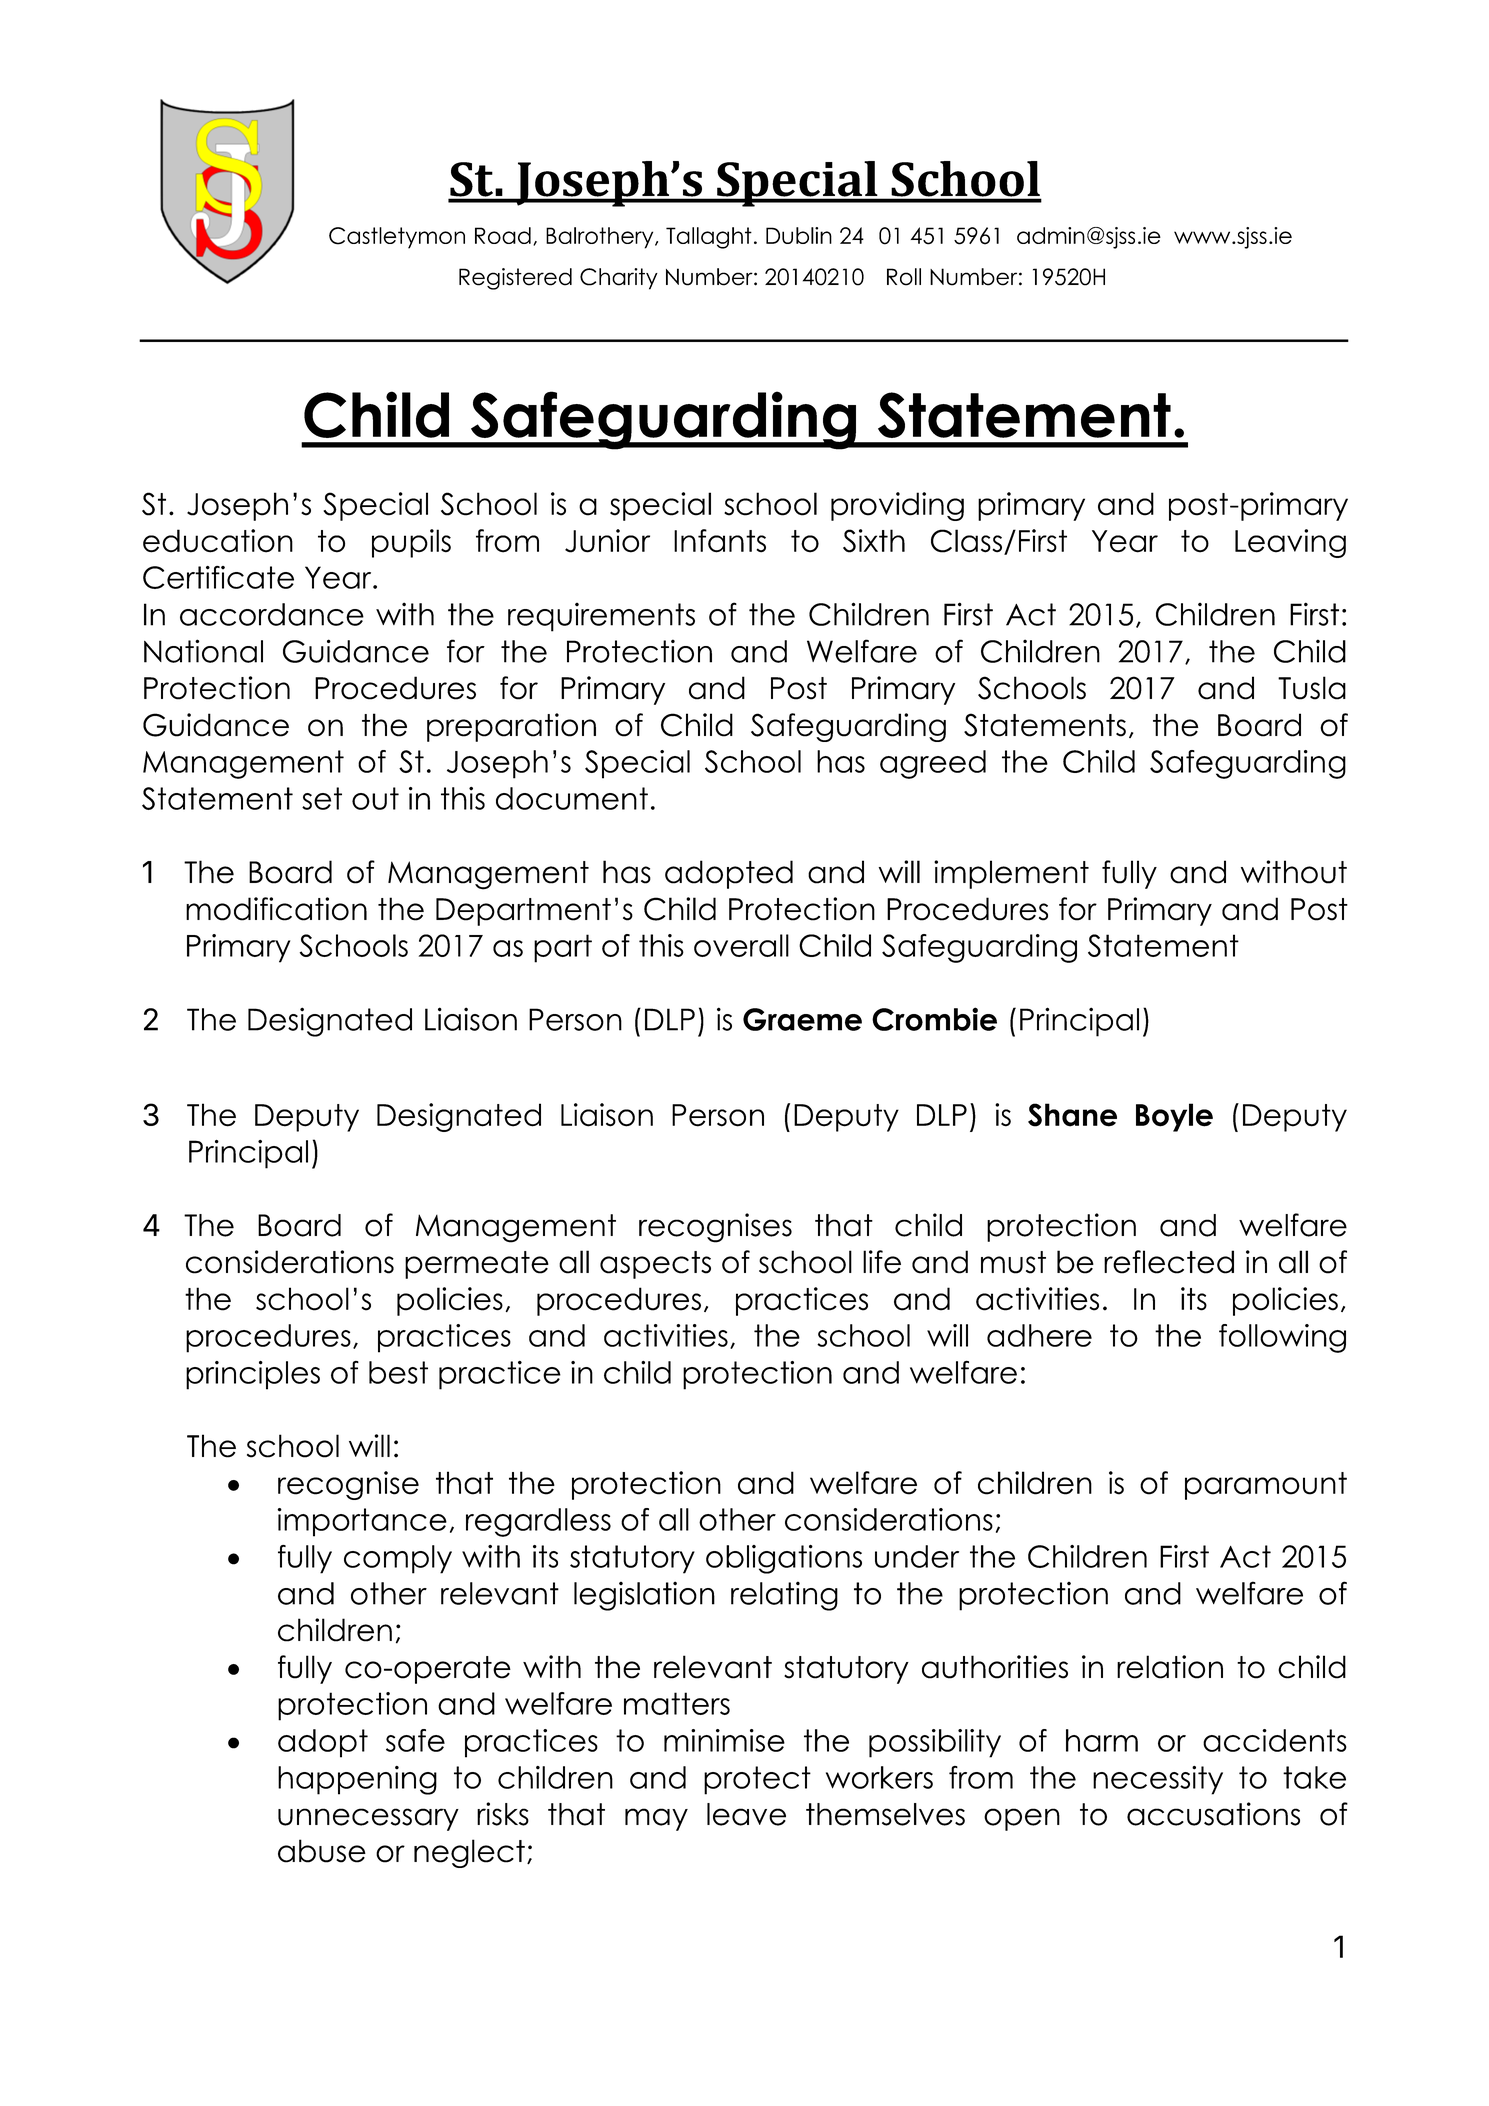  I want to click on reflected, so click(1169, 1262).
